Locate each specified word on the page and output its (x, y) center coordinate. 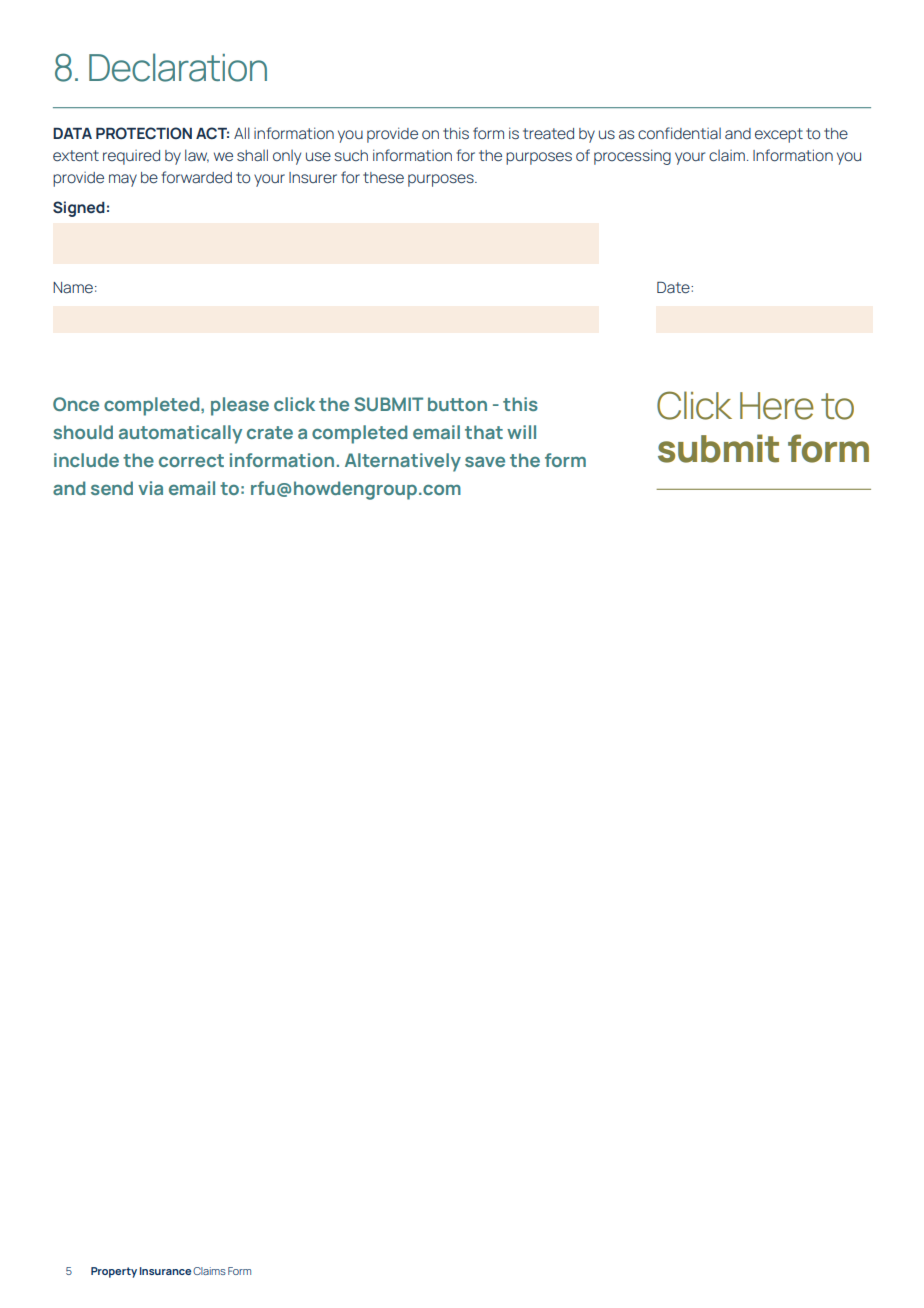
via (150, 488)
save (485, 461)
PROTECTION (144, 133)
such (351, 155)
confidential (679, 133)
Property (114, 1272)
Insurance (165, 1271)
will (521, 432)
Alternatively (403, 462)
